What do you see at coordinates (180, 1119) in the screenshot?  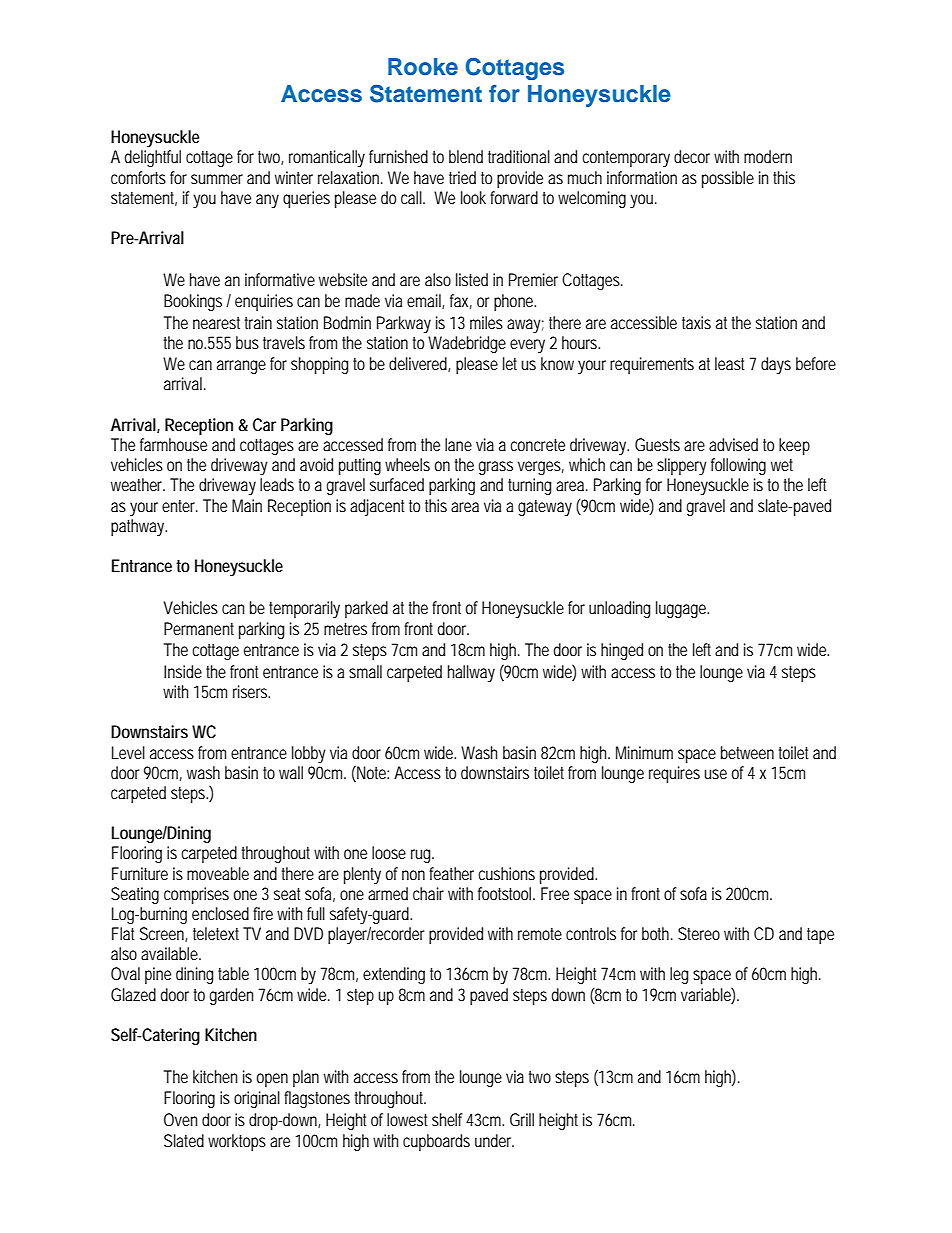 I see `Oven` at bounding box center [180, 1119].
